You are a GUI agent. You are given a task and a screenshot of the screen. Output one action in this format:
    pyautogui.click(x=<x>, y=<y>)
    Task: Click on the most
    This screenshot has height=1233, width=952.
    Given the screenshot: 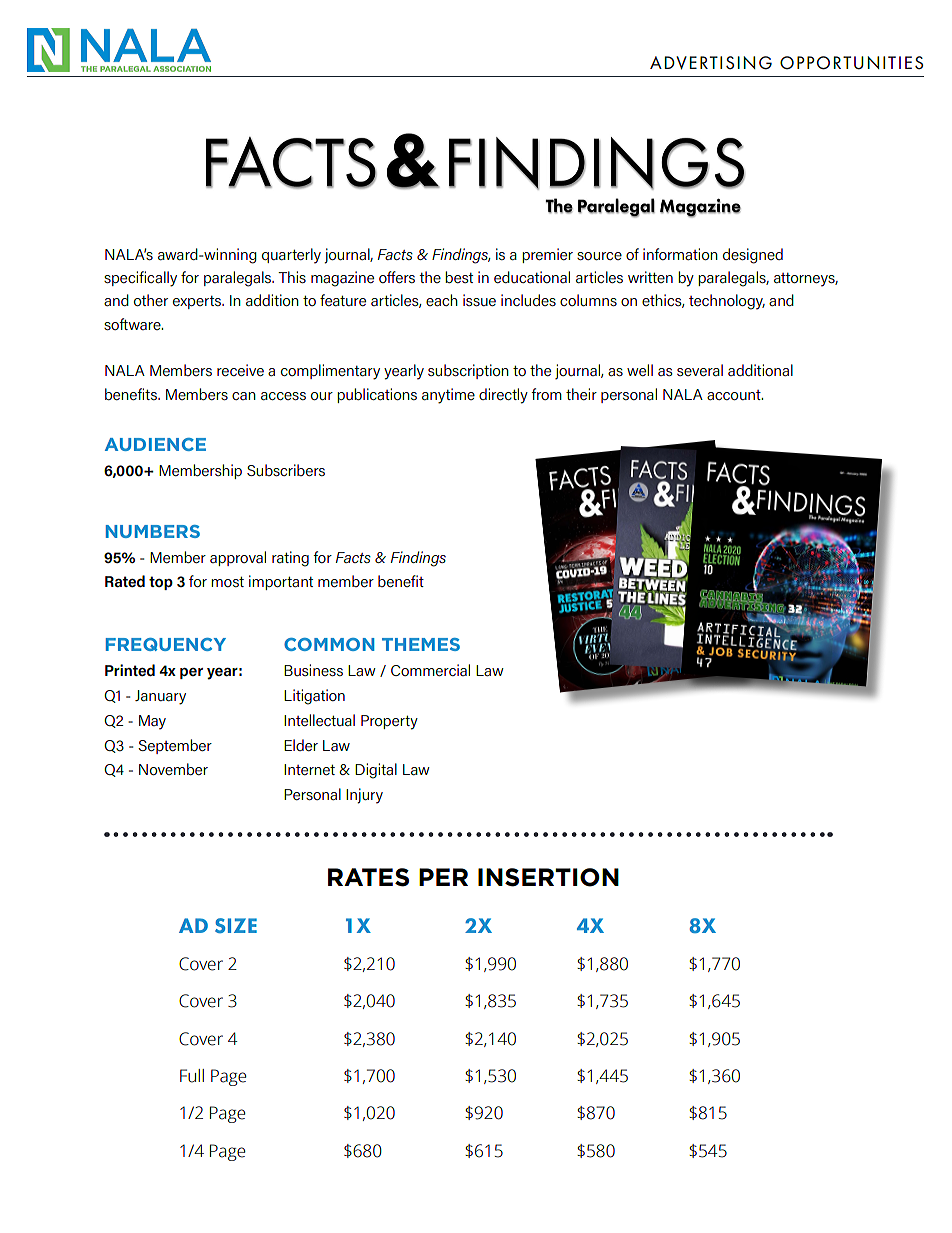 What is the action you would take?
    pyautogui.click(x=227, y=582)
